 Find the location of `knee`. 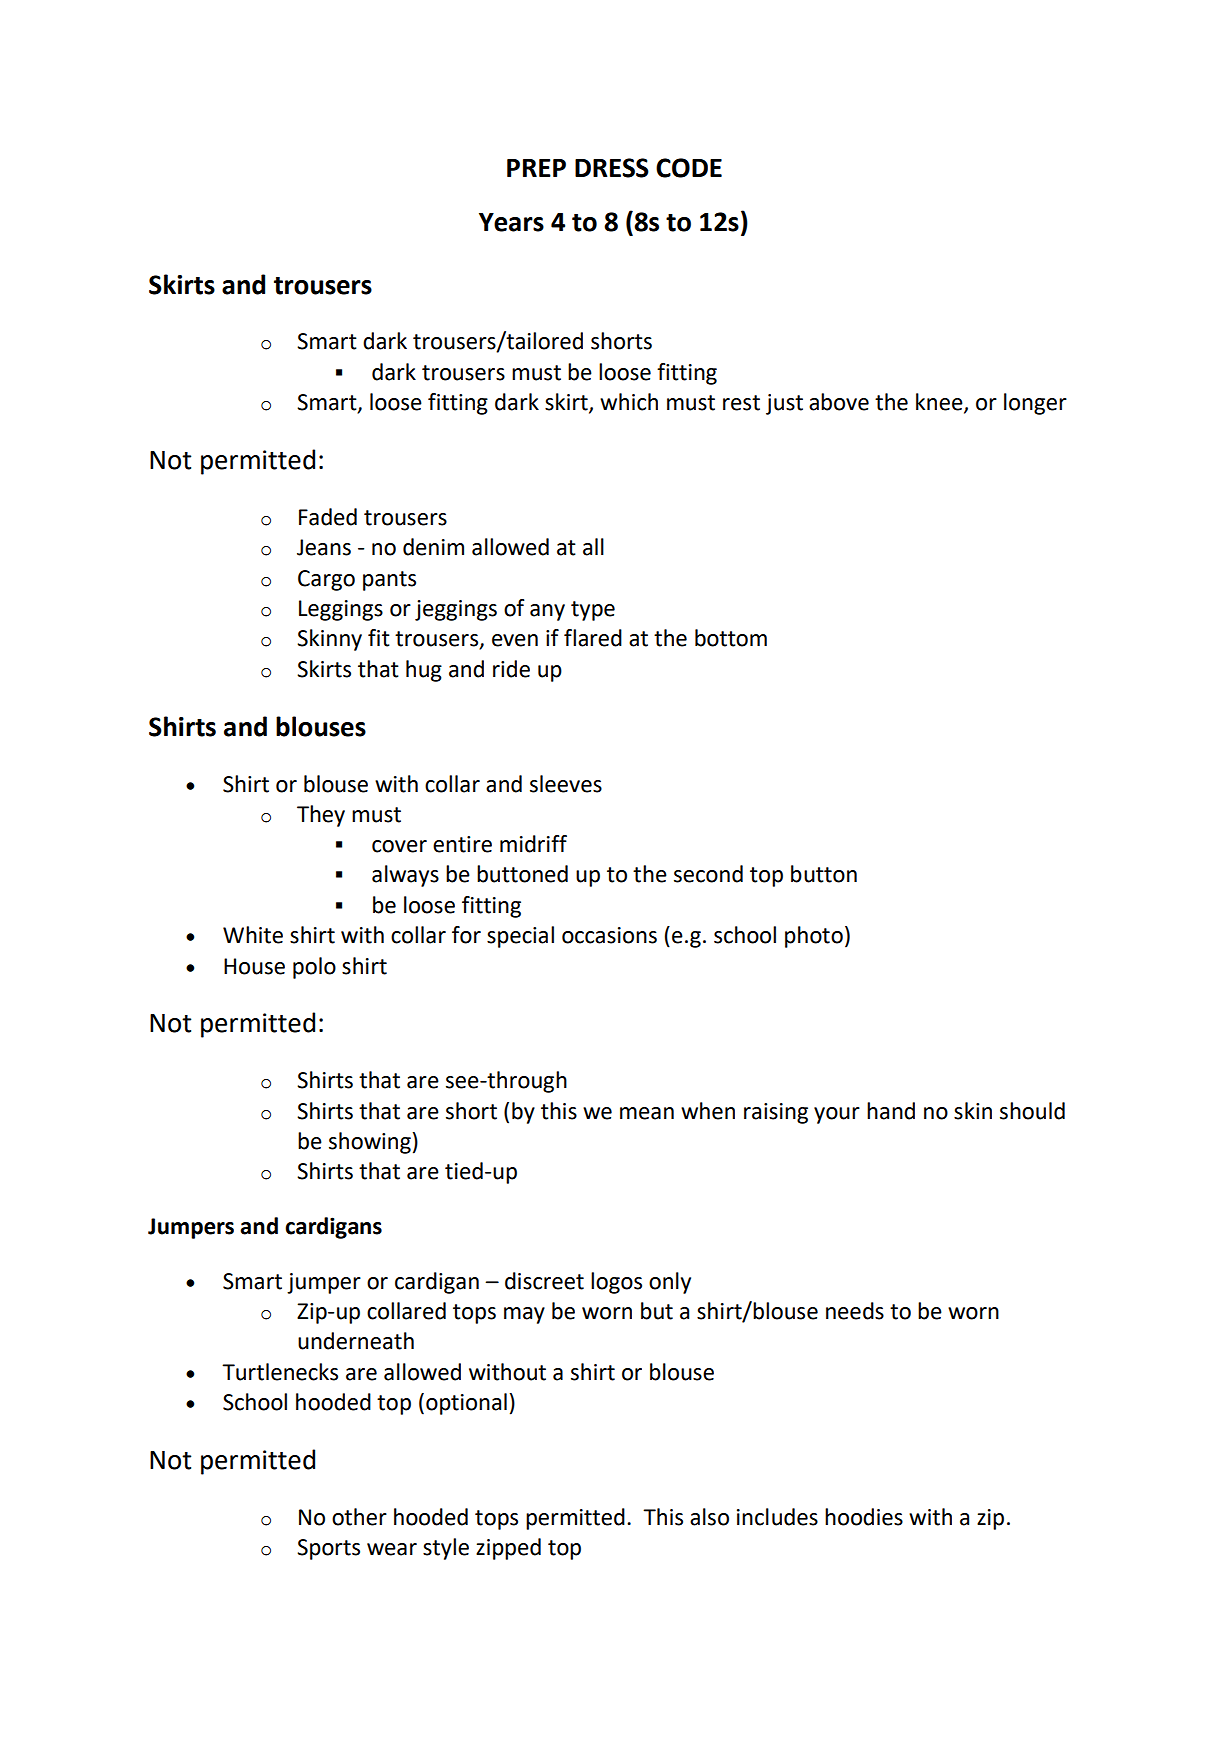

knee is located at coordinates (940, 403).
